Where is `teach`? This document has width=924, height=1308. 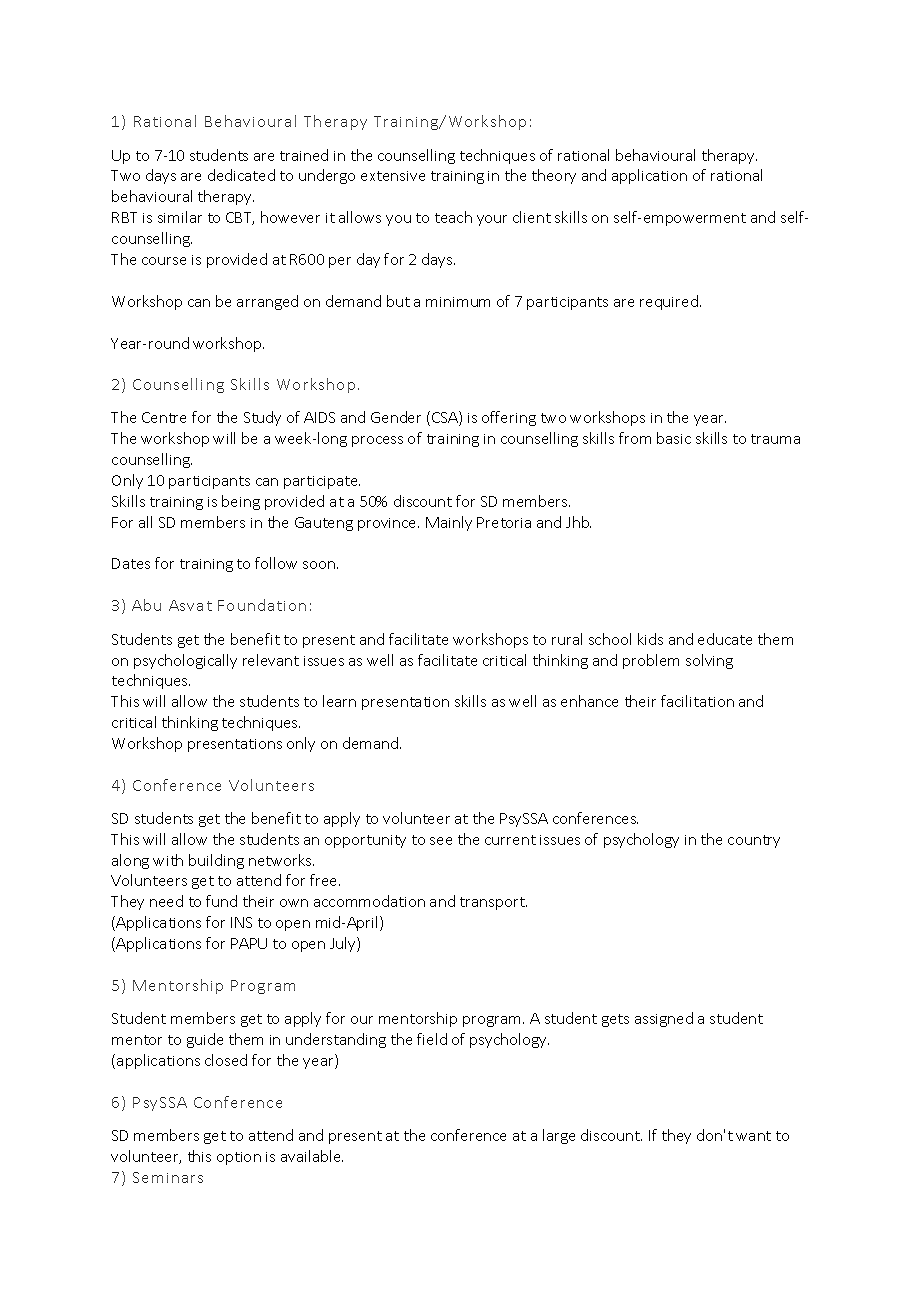 teach is located at coordinates (453, 217).
